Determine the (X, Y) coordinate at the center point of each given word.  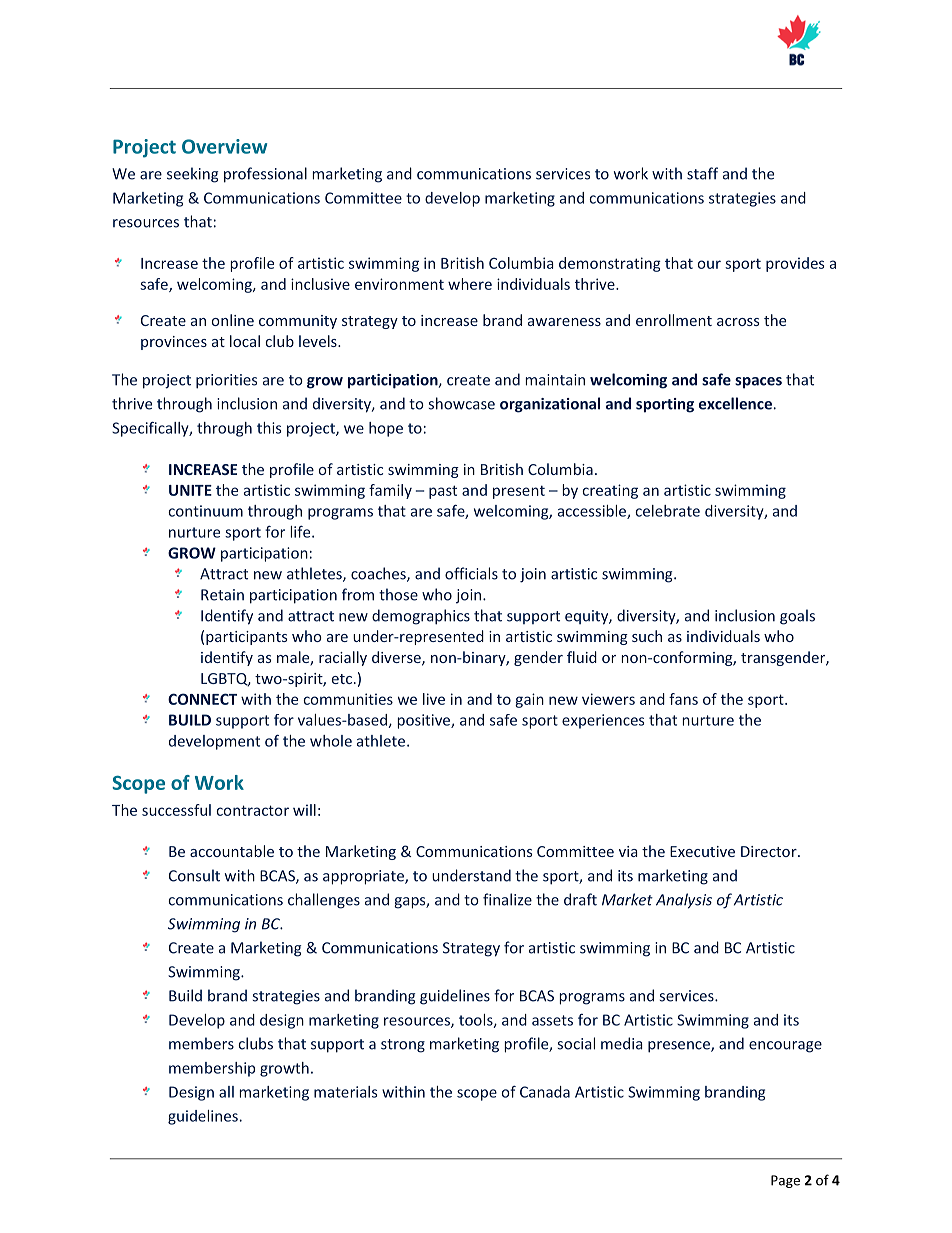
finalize (507, 899)
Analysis (684, 901)
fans (683, 699)
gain (529, 700)
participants (246, 638)
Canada (545, 1092)
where (470, 284)
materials (345, 1092)
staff (702, 173)
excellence (735, 403)
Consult (194, 875)
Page (785, 1181)
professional (265, 175)
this (269, 428)
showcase (461, 403)
